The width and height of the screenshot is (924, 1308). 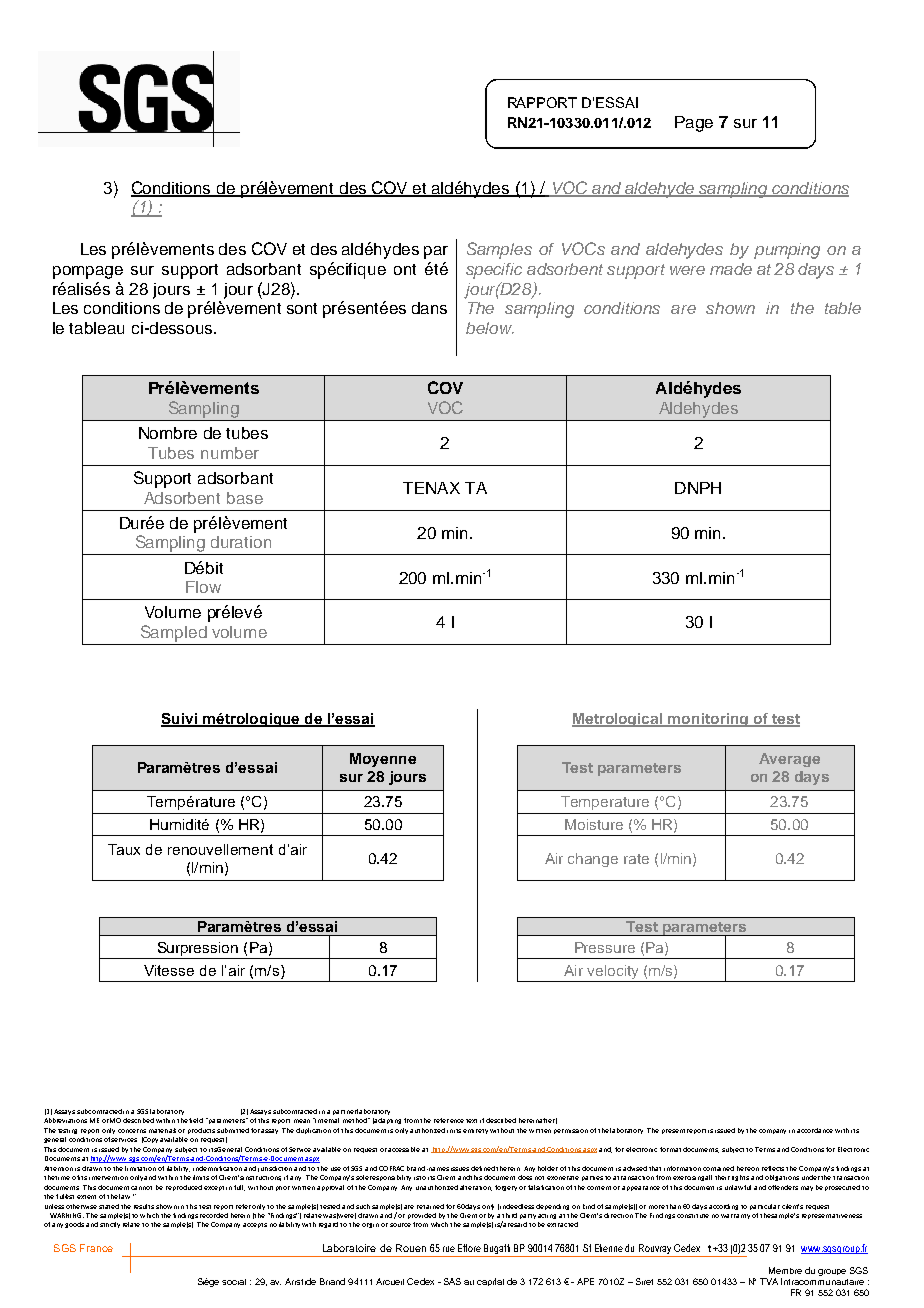 I want to click on sont, so click(x=302, y=308).
